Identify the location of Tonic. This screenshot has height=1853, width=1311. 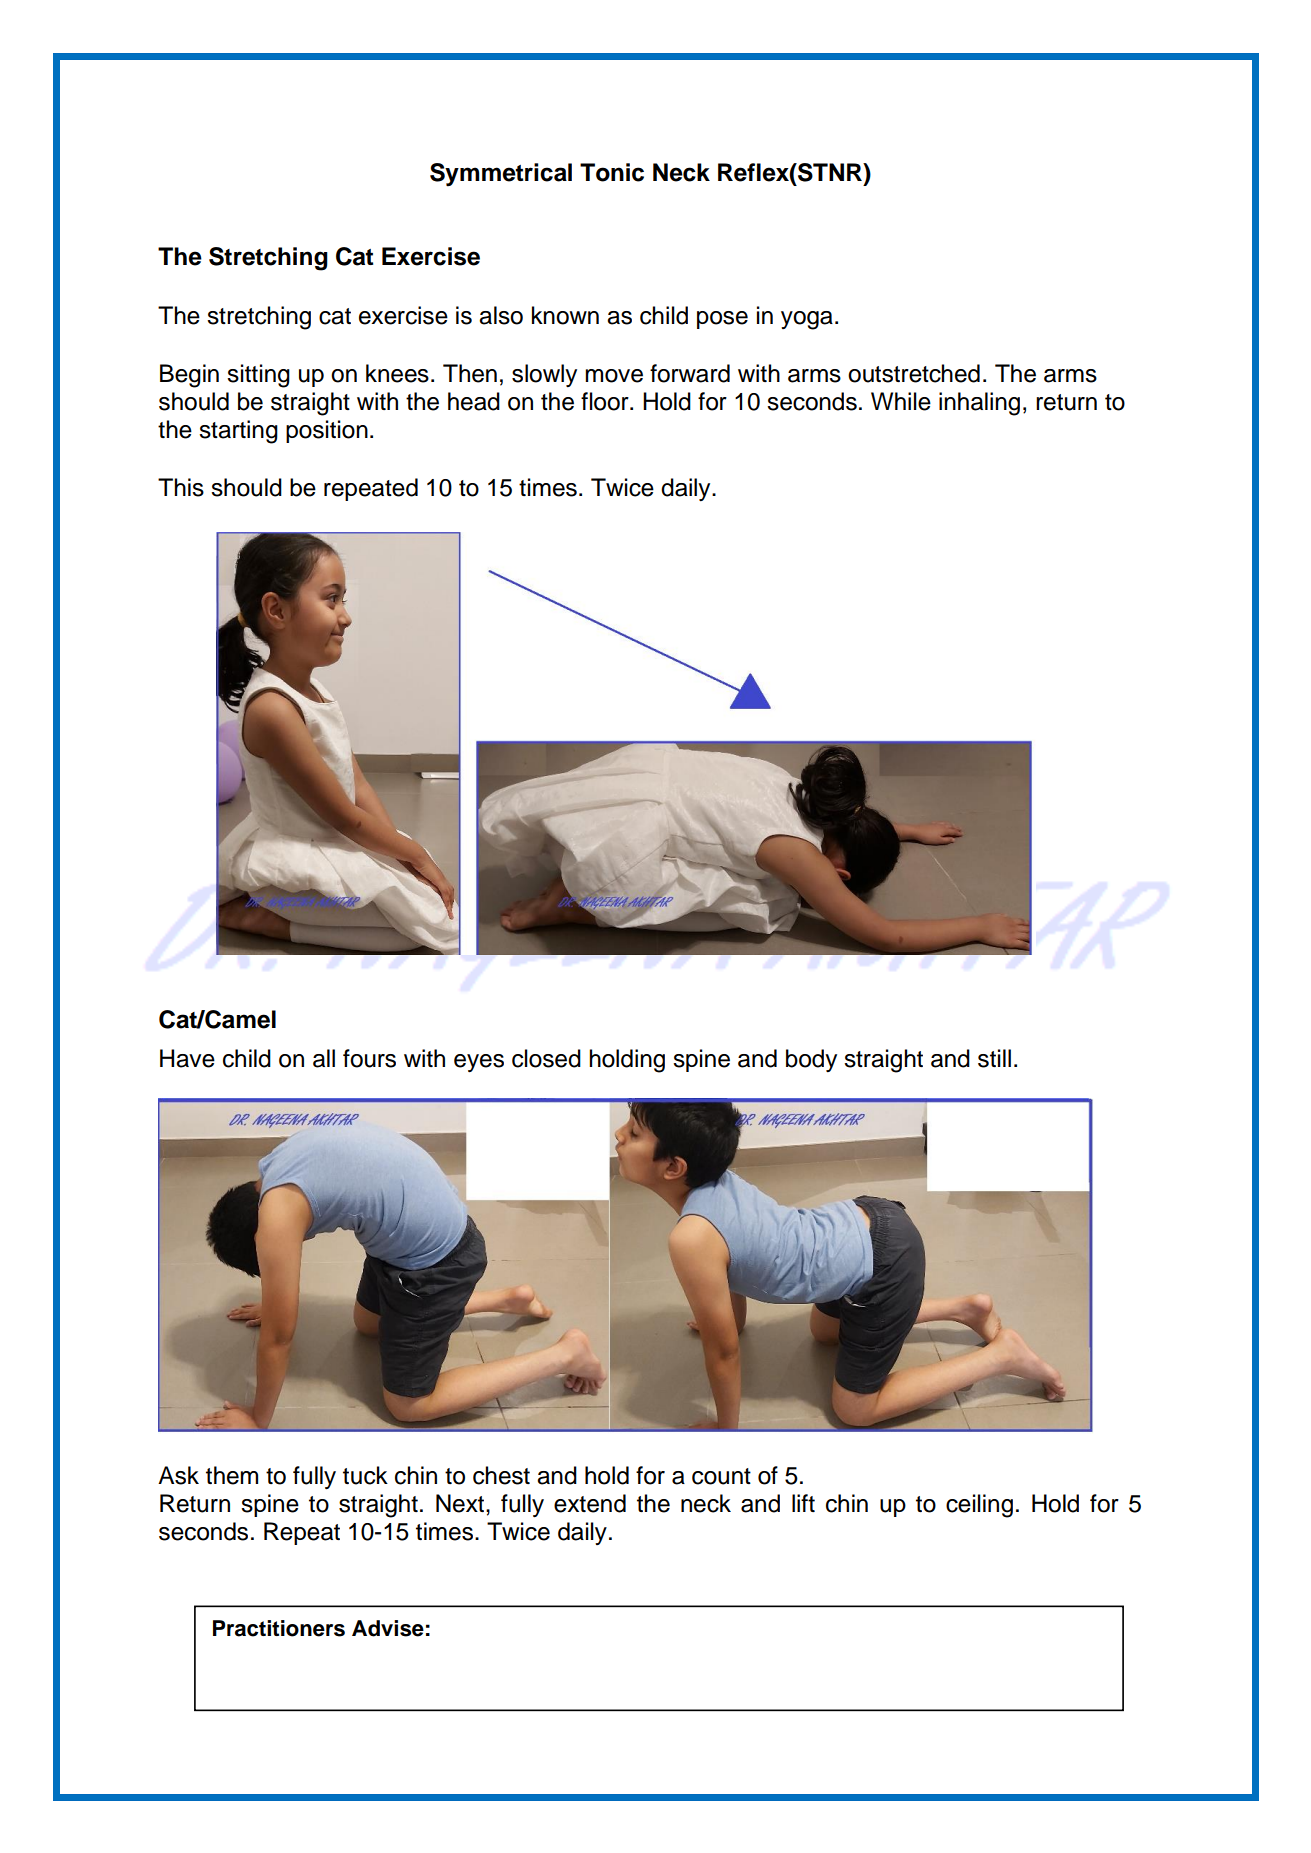
(612, 172).
